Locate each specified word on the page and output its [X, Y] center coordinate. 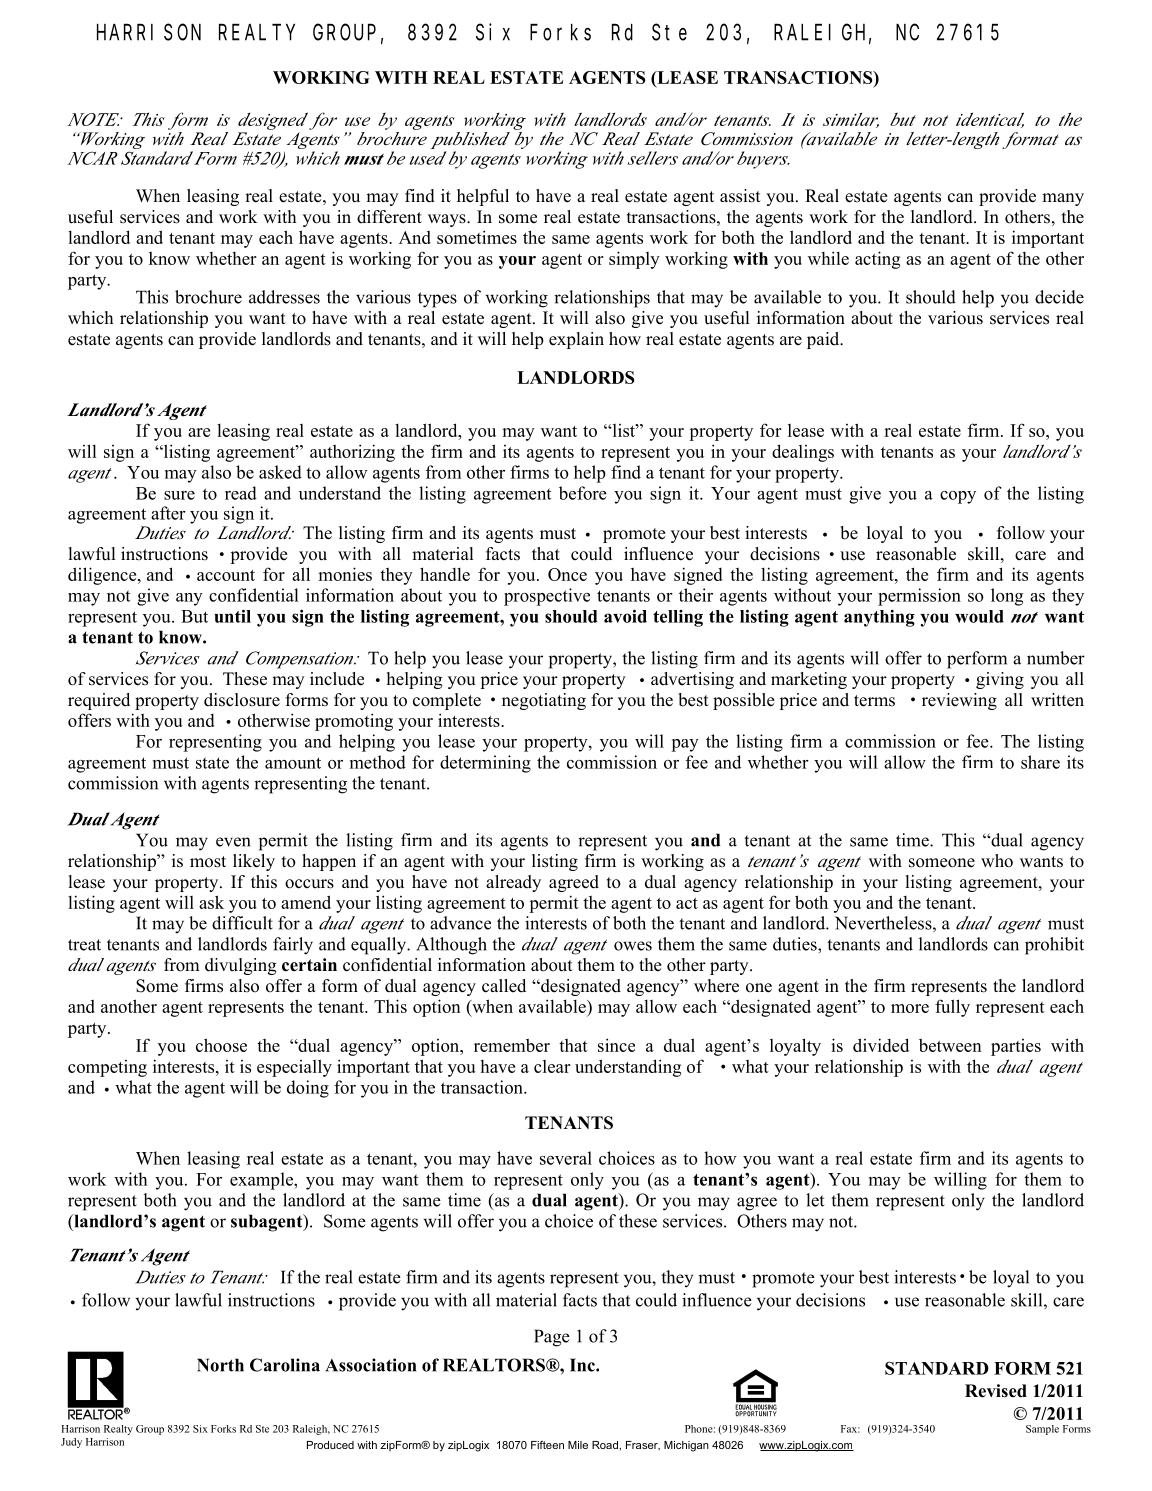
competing [107, 1068]
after [168, 513]
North [220, 1365]
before [583, 493]
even [233, 842]
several [566, 1158]
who [997, 861]
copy [958, 497]
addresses [284, 297]
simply [634, 260]
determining [485, 764]
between [950, 1045]
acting [877, 260]
